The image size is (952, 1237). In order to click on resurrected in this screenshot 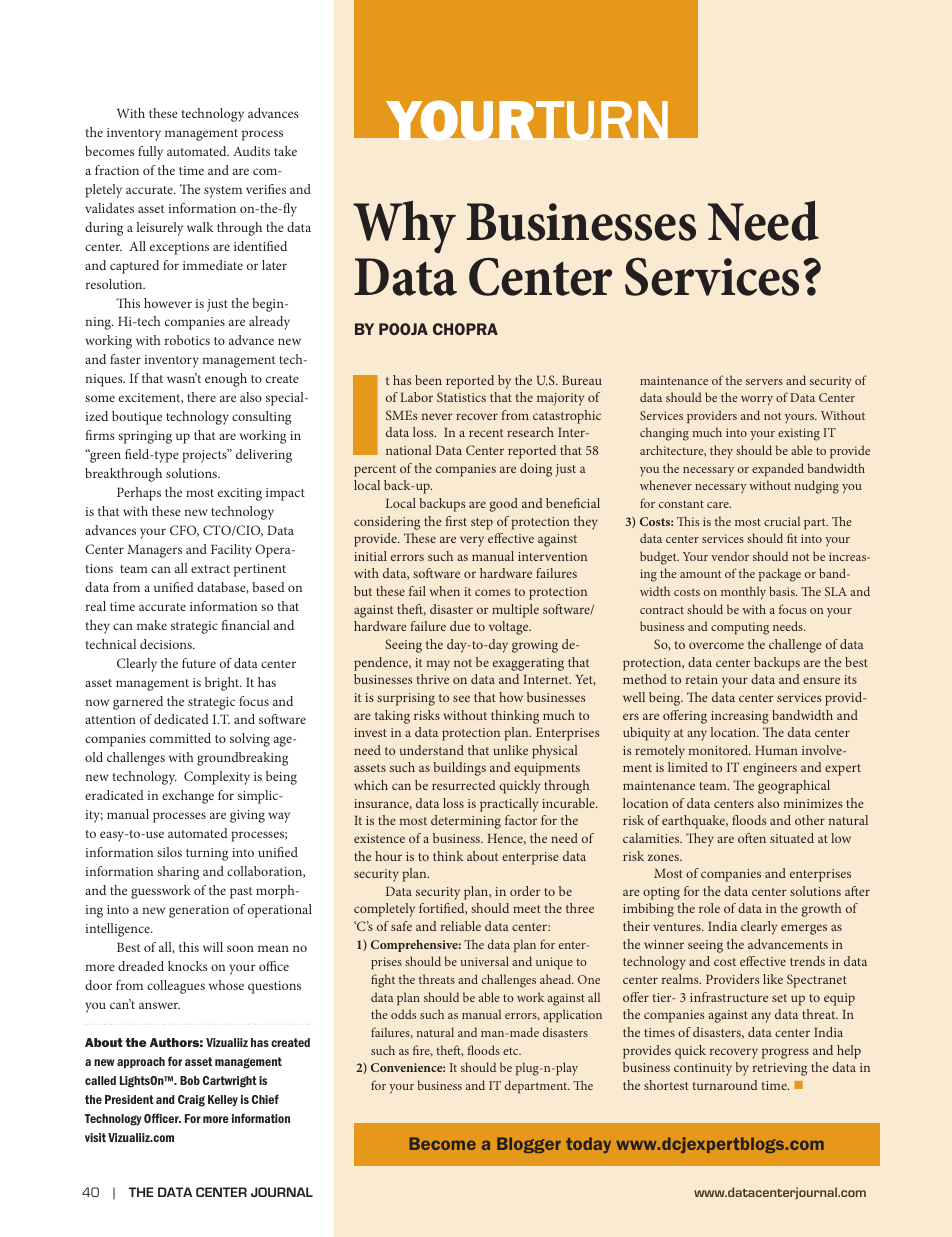, I will do `click(464, 785)`.
